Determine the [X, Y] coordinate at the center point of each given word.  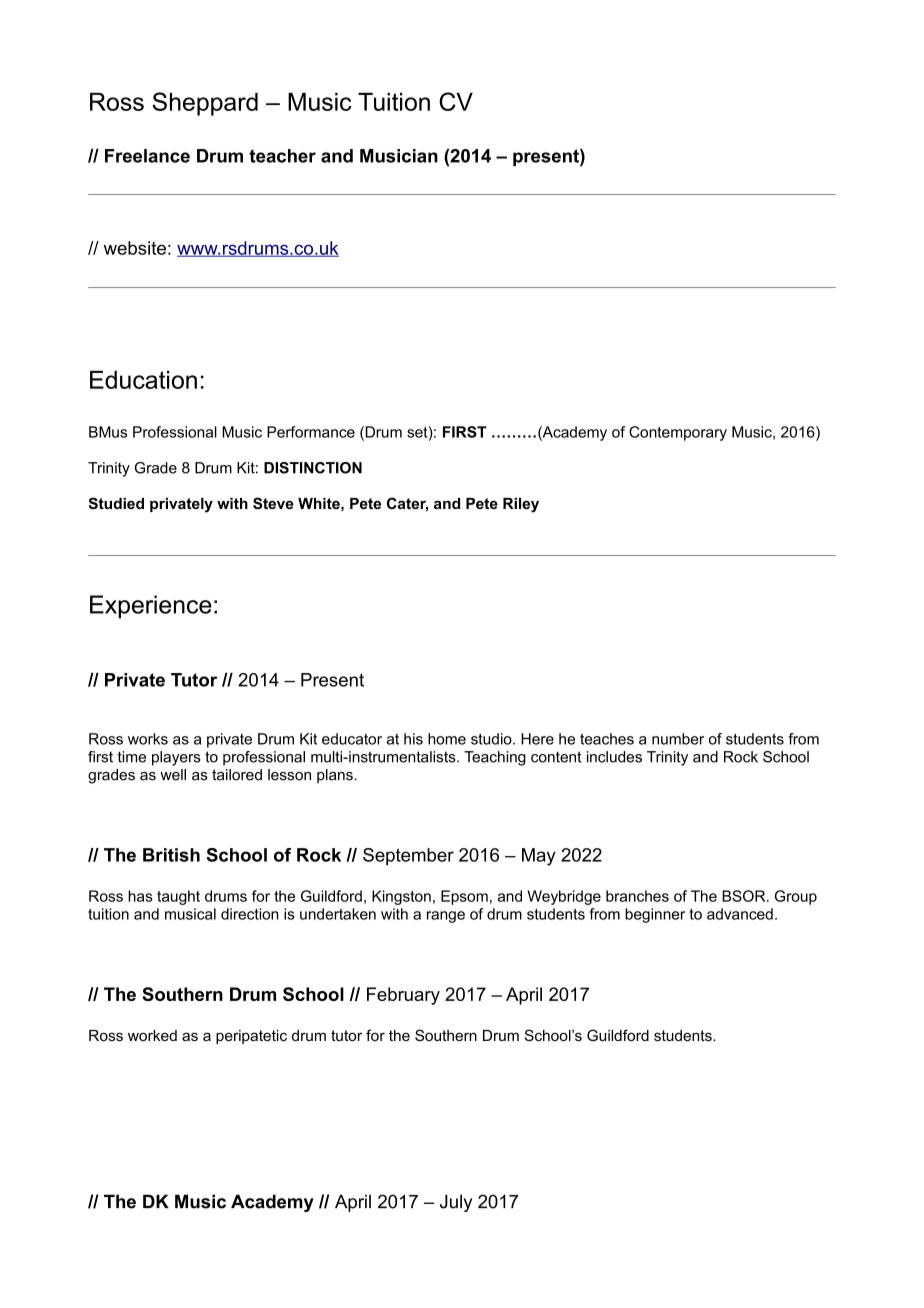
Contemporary [678, 433]
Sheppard [205, 104]
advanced [740, 914]
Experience [151, 607]
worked [152, 1035]
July [456, 1203]
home [447, 739]
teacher [282, 156]
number [678, 739]
